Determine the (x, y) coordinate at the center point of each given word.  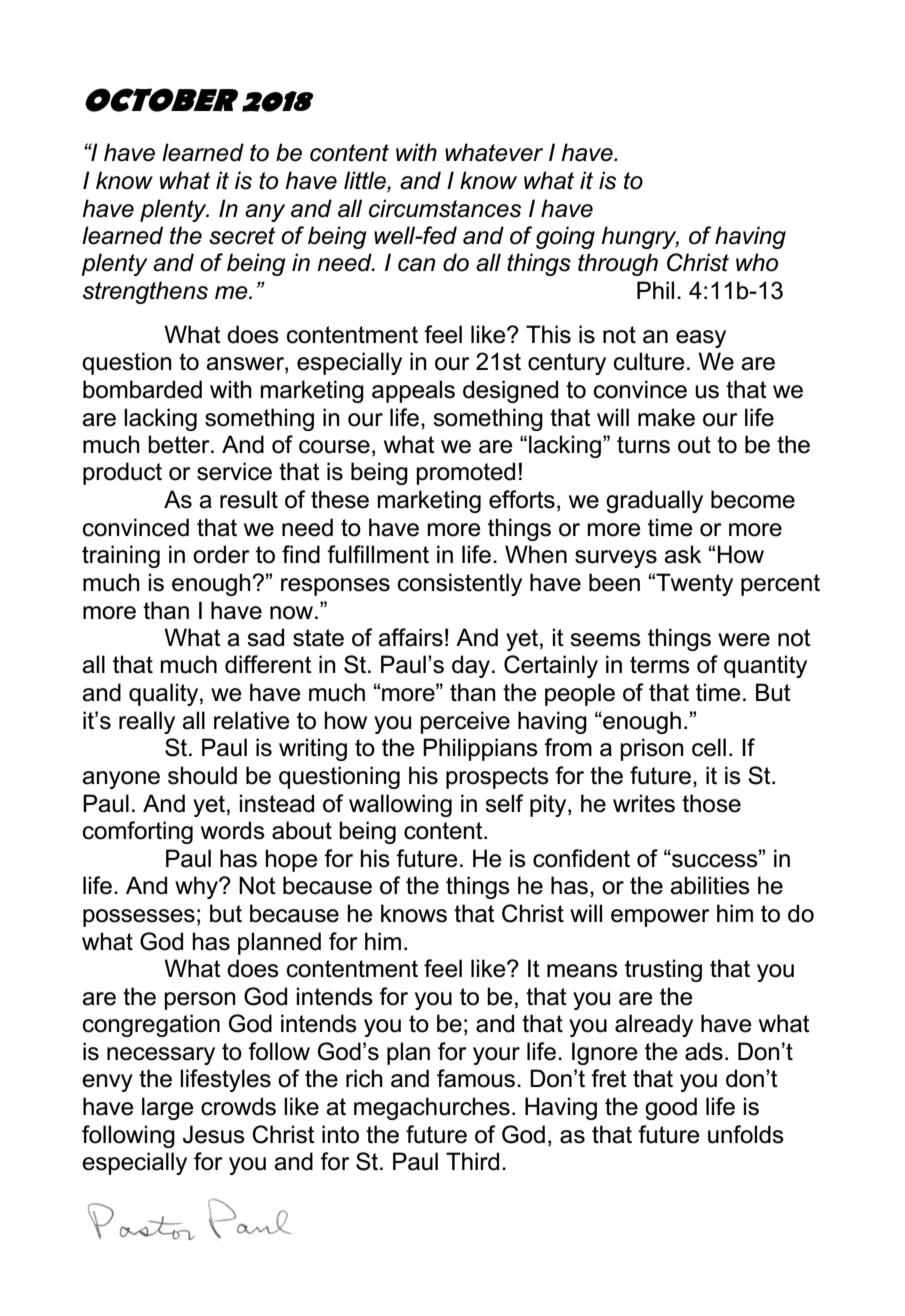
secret (242, 236)
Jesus (214, 1134)
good (671, 1108)
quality (165, 694)
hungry (640, 237)
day (472, 666)
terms (660, 665)
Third (472, 1161)
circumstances (445, 208)
